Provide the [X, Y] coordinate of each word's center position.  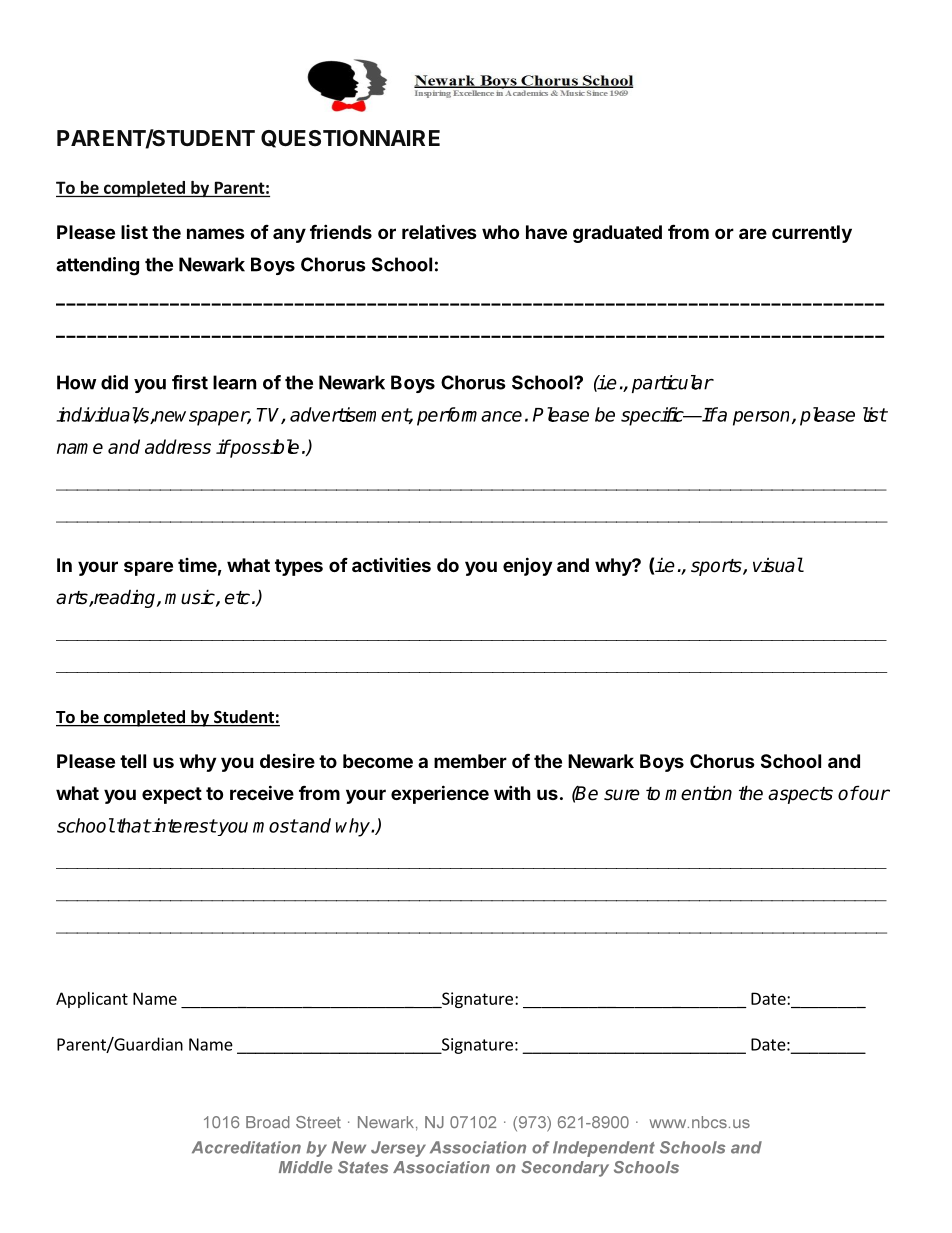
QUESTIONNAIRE [350, 139]
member [470, 761]
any [289, 235]
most [275, 826]
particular [672, 384]
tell [133, 761]
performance [469, 416]
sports [717, 567]
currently [812, 234]
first [190, 382]
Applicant [92, 1000]
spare [148, 568]
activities [391, 564]
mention [698, 793]
